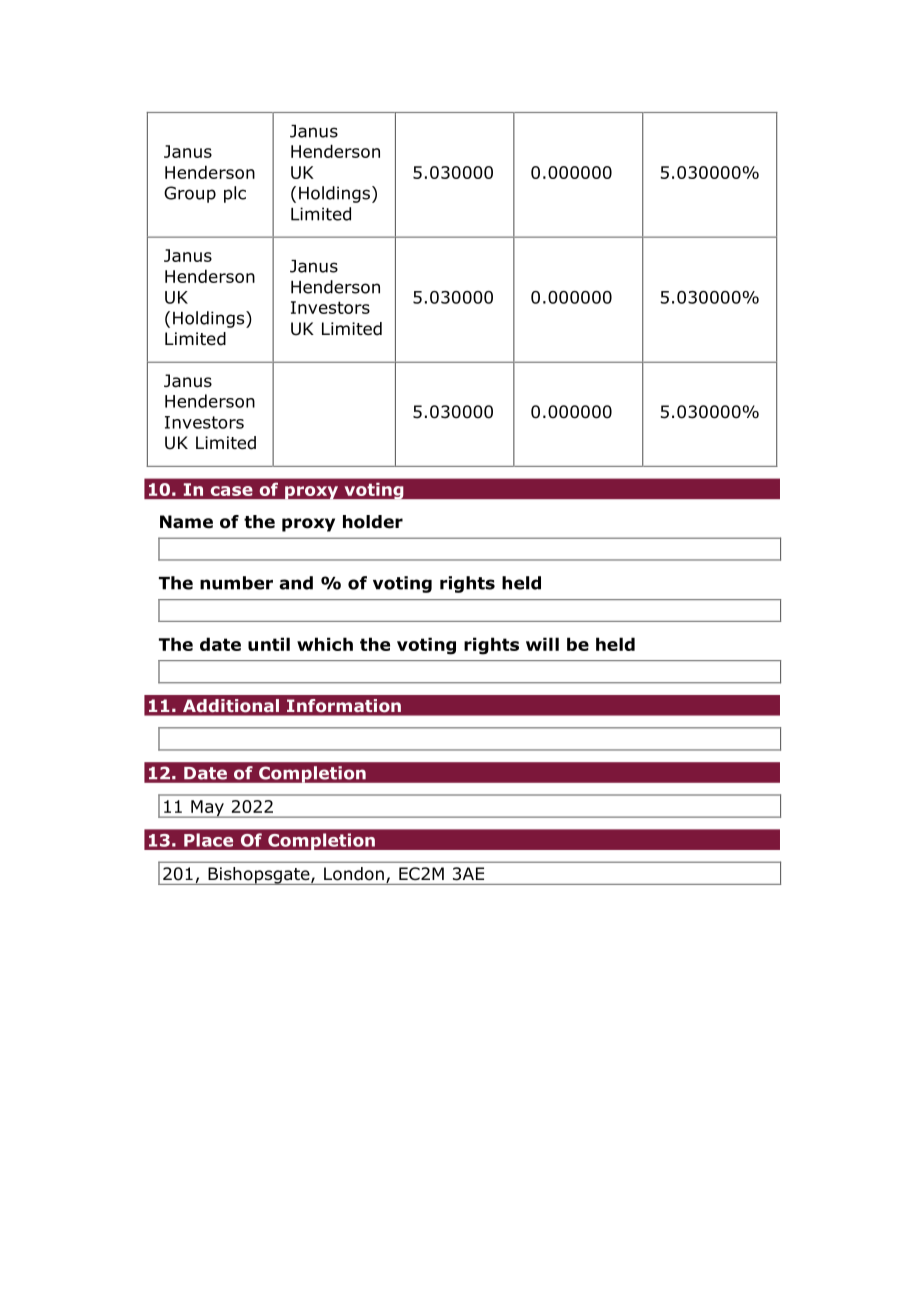  Describe the element at coordinates (296, 583) in the document. I see `and` at that location.
